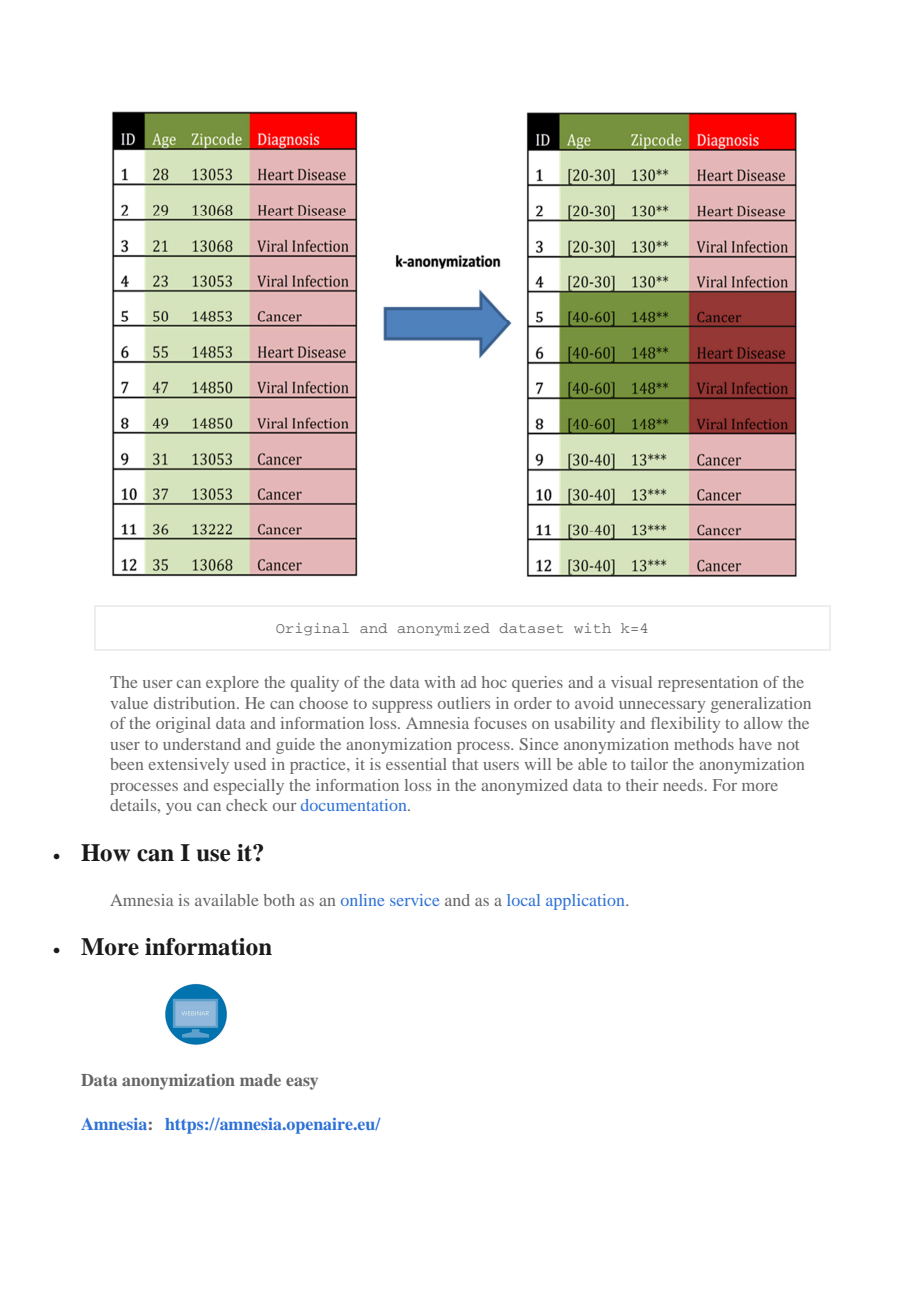 Image resolution: width=924 pixels, height=1308 pixels. I want to click on distribution, so click(196, 703).
